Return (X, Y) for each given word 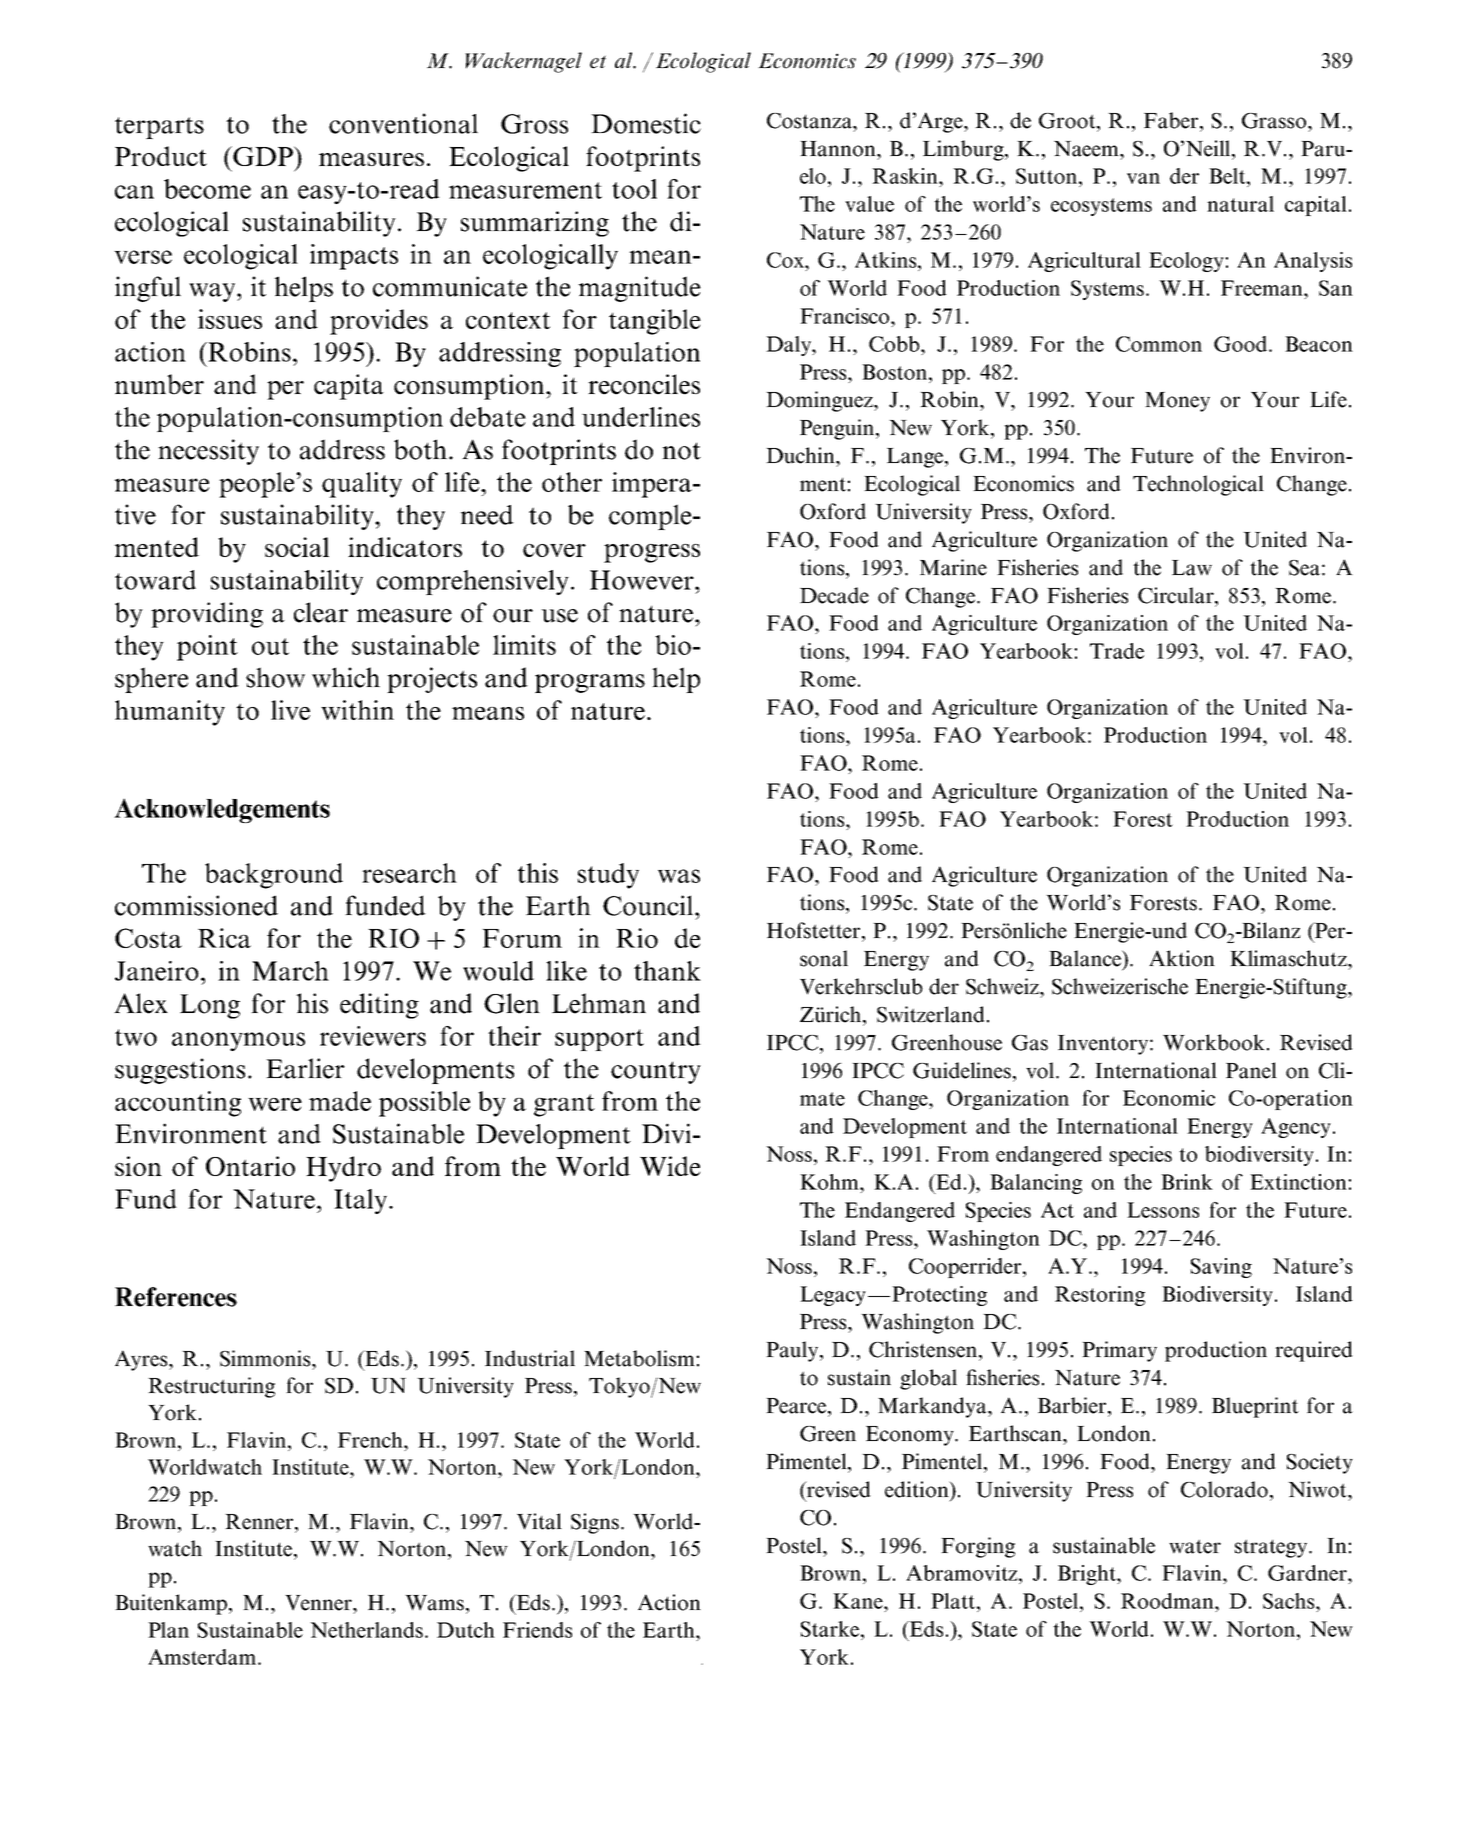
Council (648, 905)
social (297, 547)
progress (652, 553)
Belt (1228, 176)
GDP (263, 156)
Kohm (831, 1182)
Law (1192, 568)
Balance (1086, 959)
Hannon (839, 149)
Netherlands (368, 1630)
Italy (362, 1201)
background (274, 876)
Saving (1221, 1268)
